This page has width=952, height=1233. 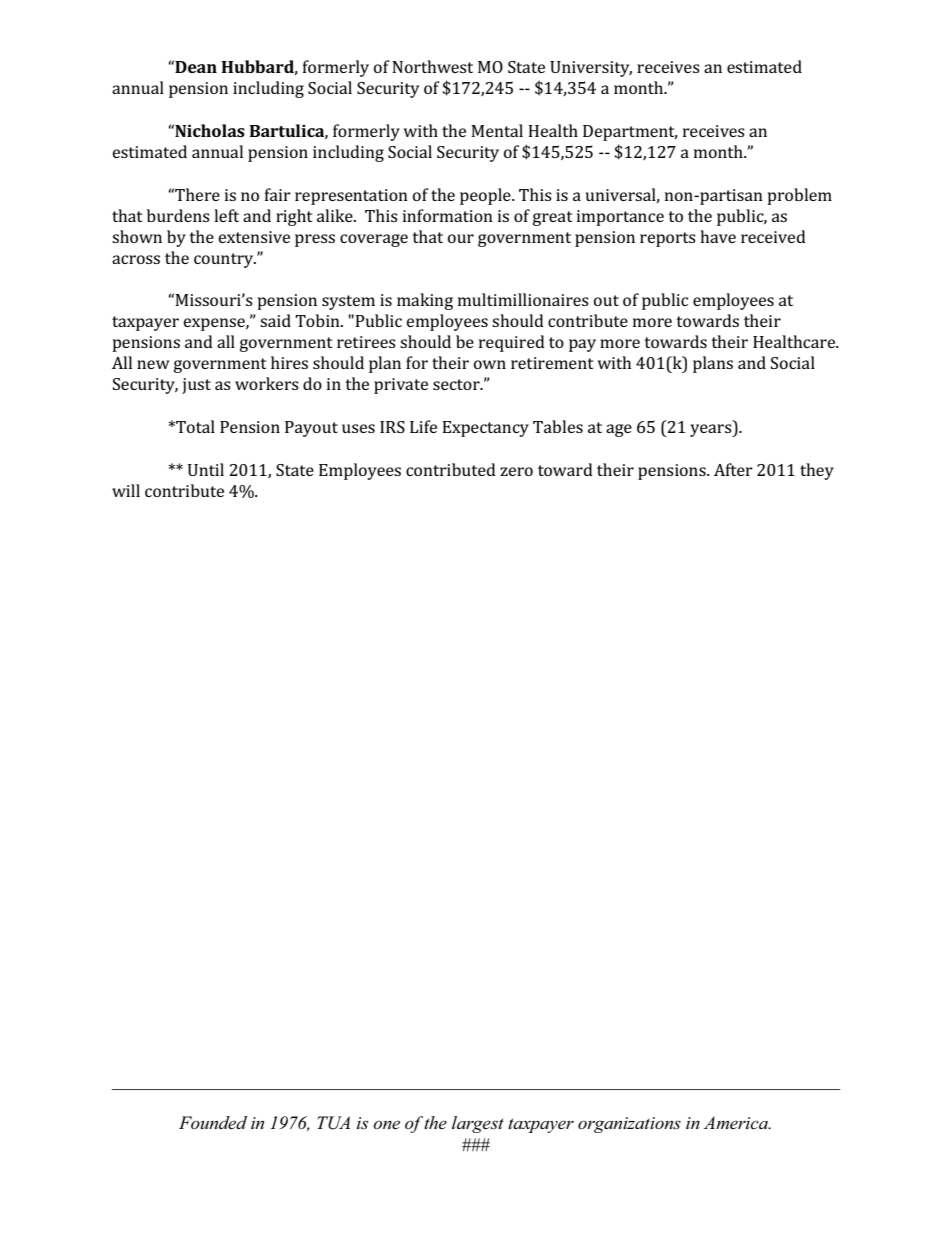 What do you see at coordinates (712, 430) in the page?
I see `years` at bounding box center [712, 430].
